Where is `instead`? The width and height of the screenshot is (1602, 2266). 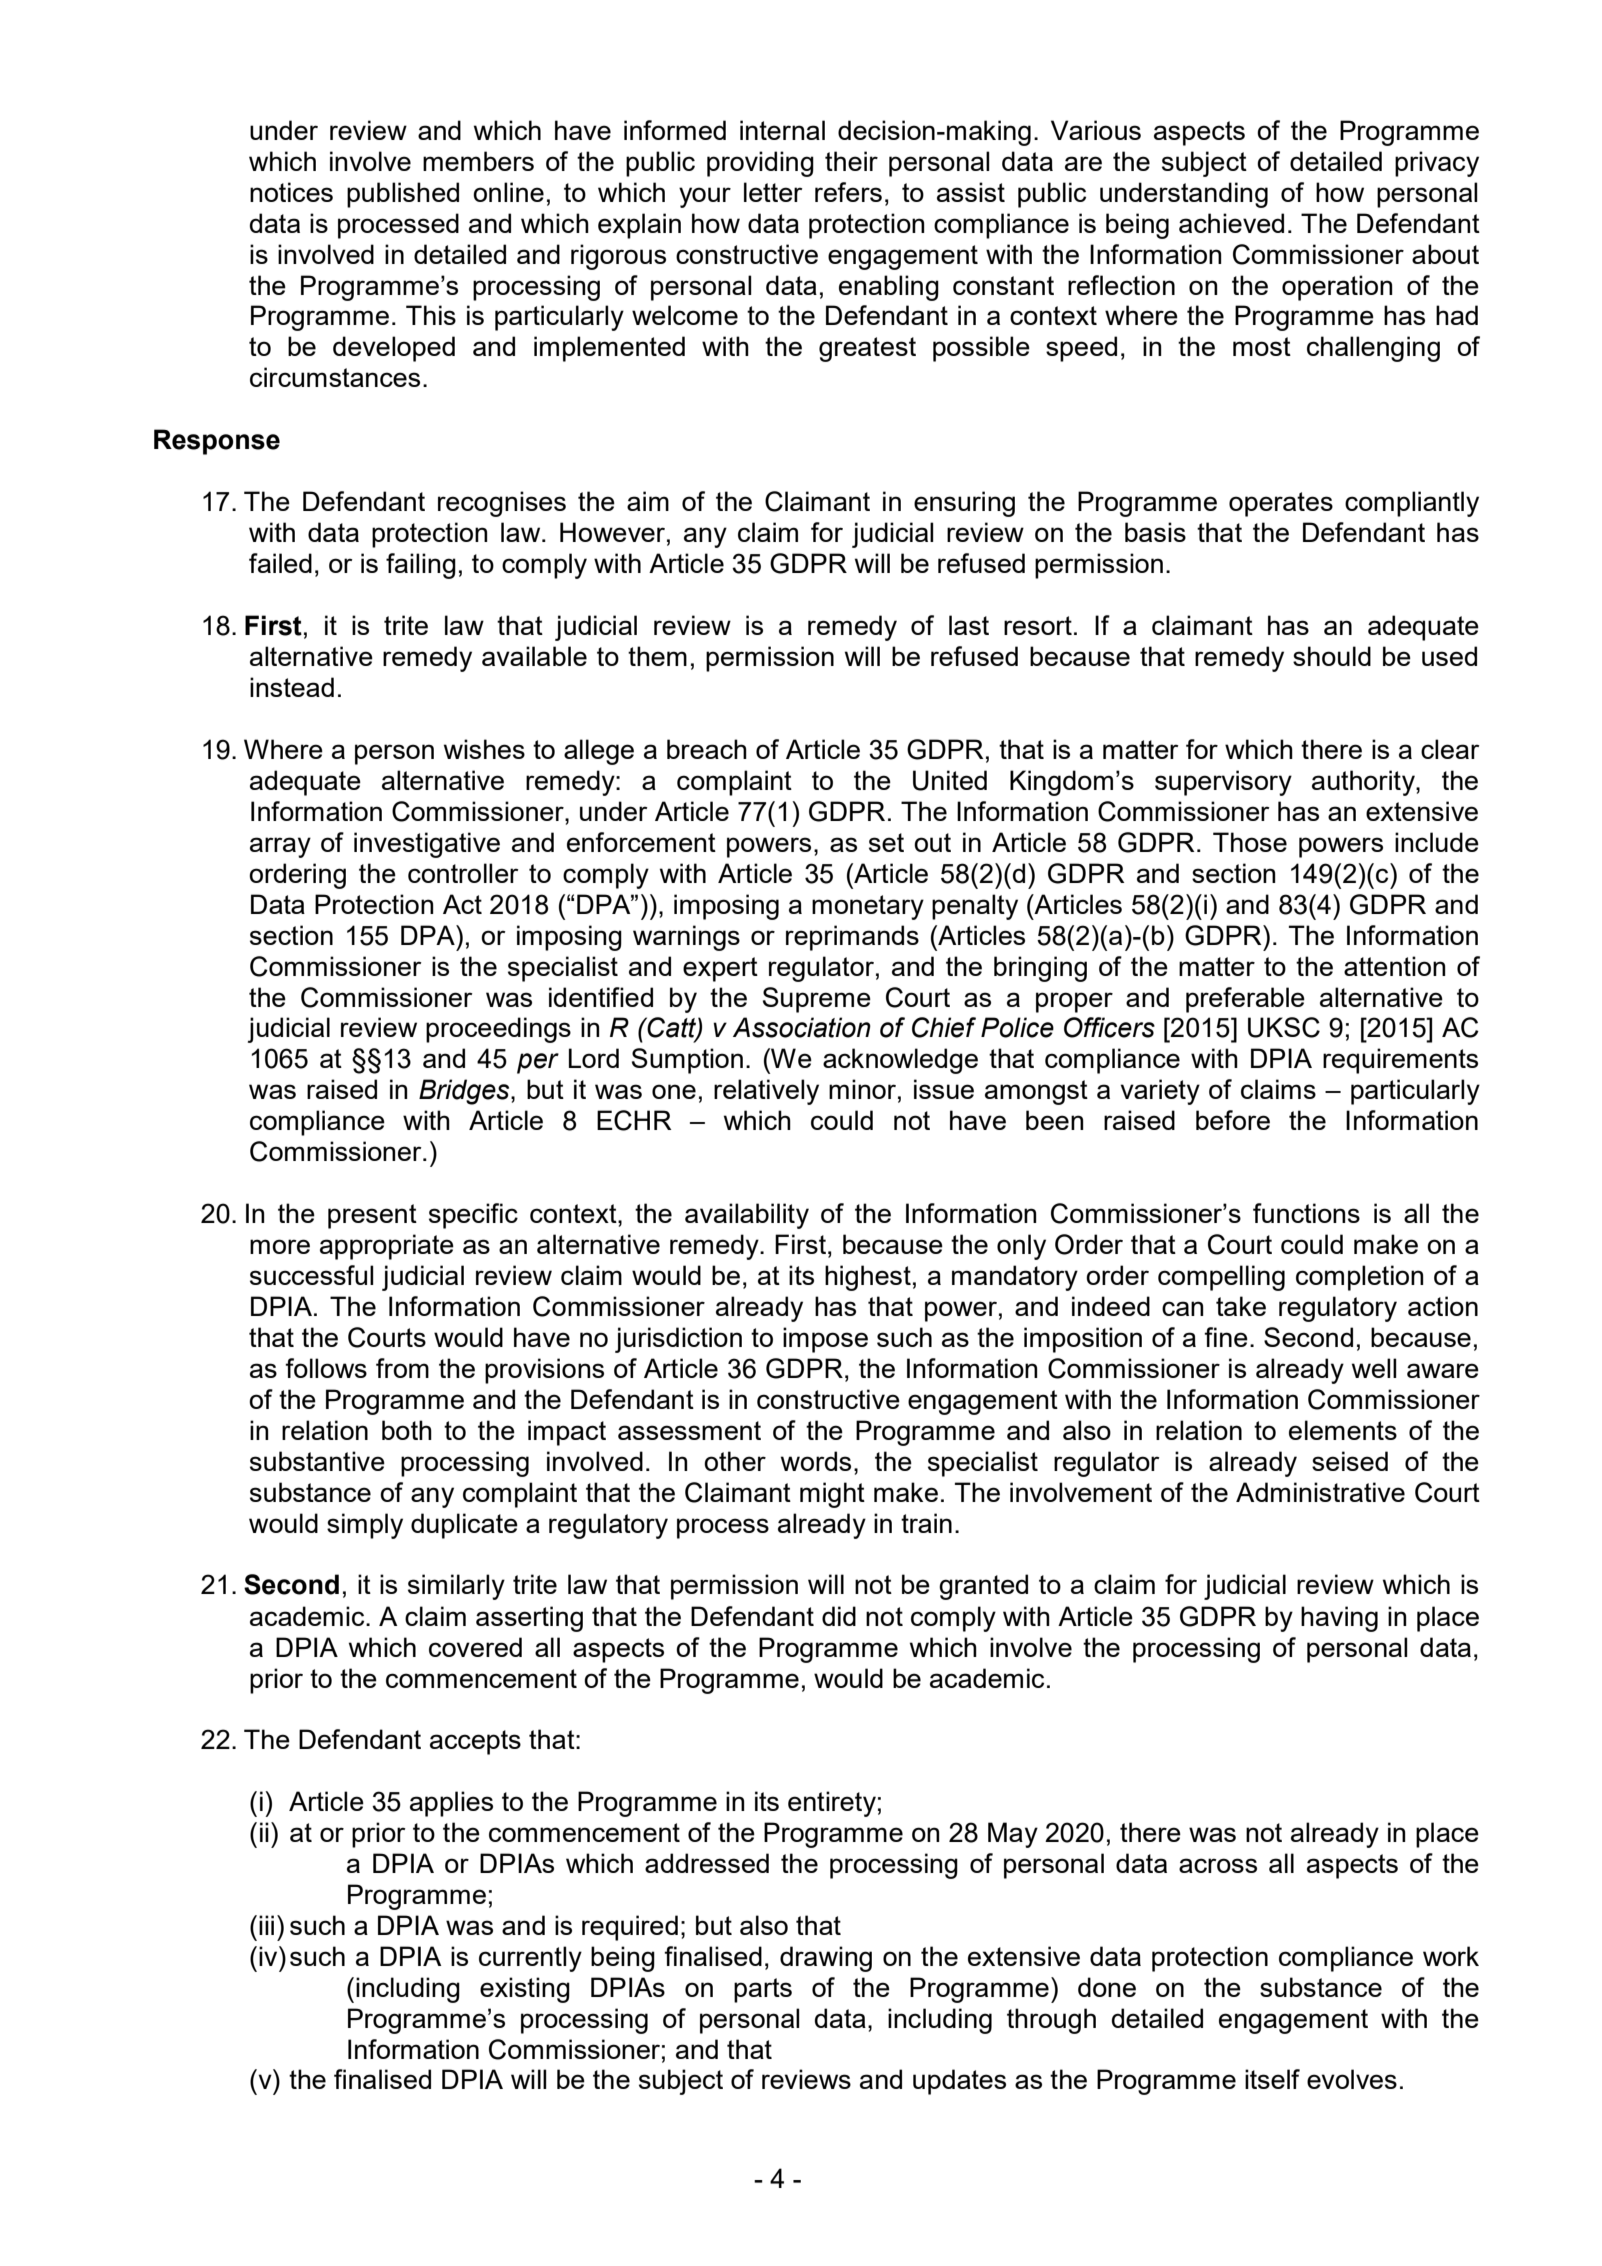 instead is located at coordinates (292, 687).
